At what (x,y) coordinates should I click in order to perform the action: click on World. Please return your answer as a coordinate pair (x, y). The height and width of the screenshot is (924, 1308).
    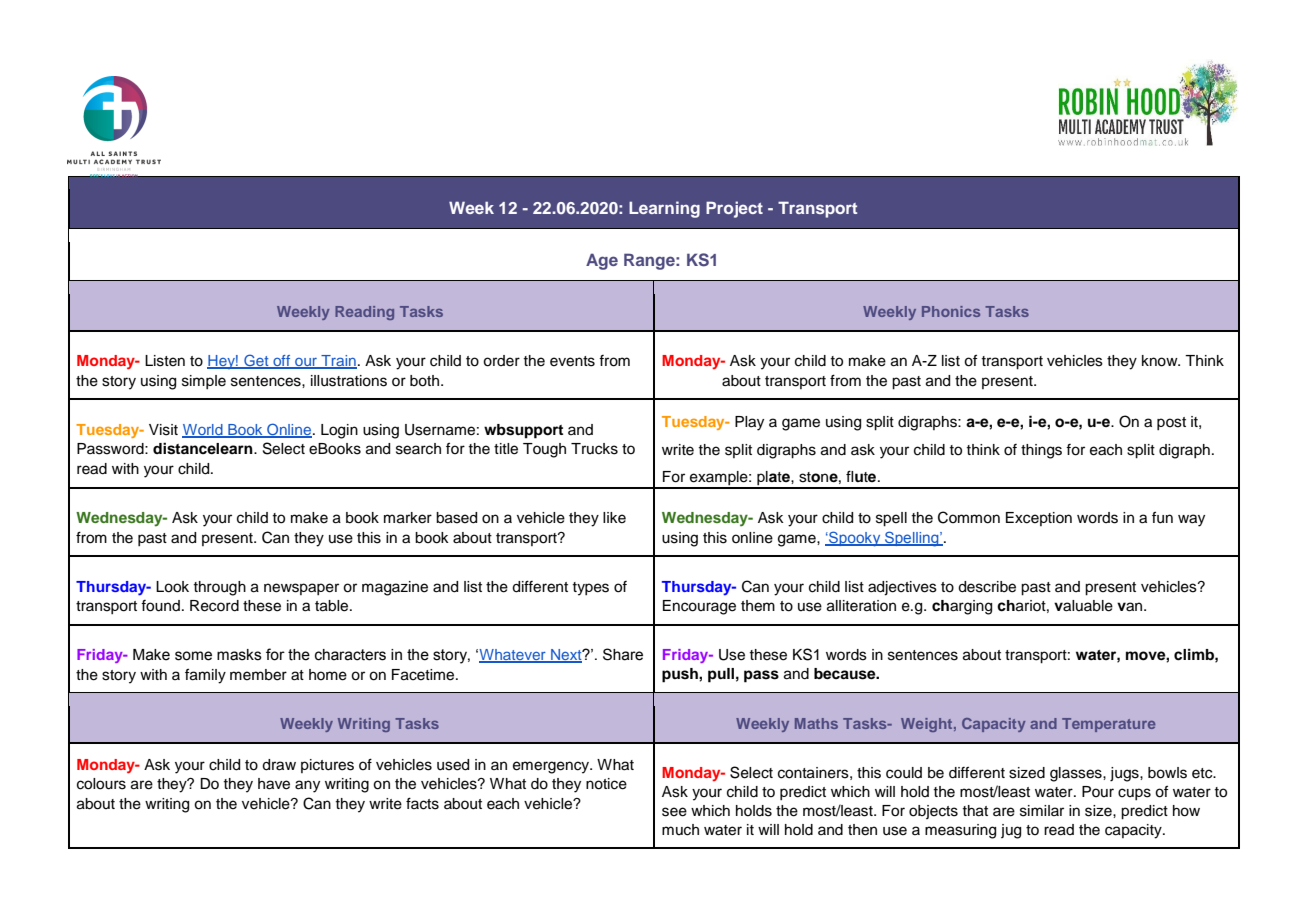
    Looking at the image, I should click on (203, 431).
